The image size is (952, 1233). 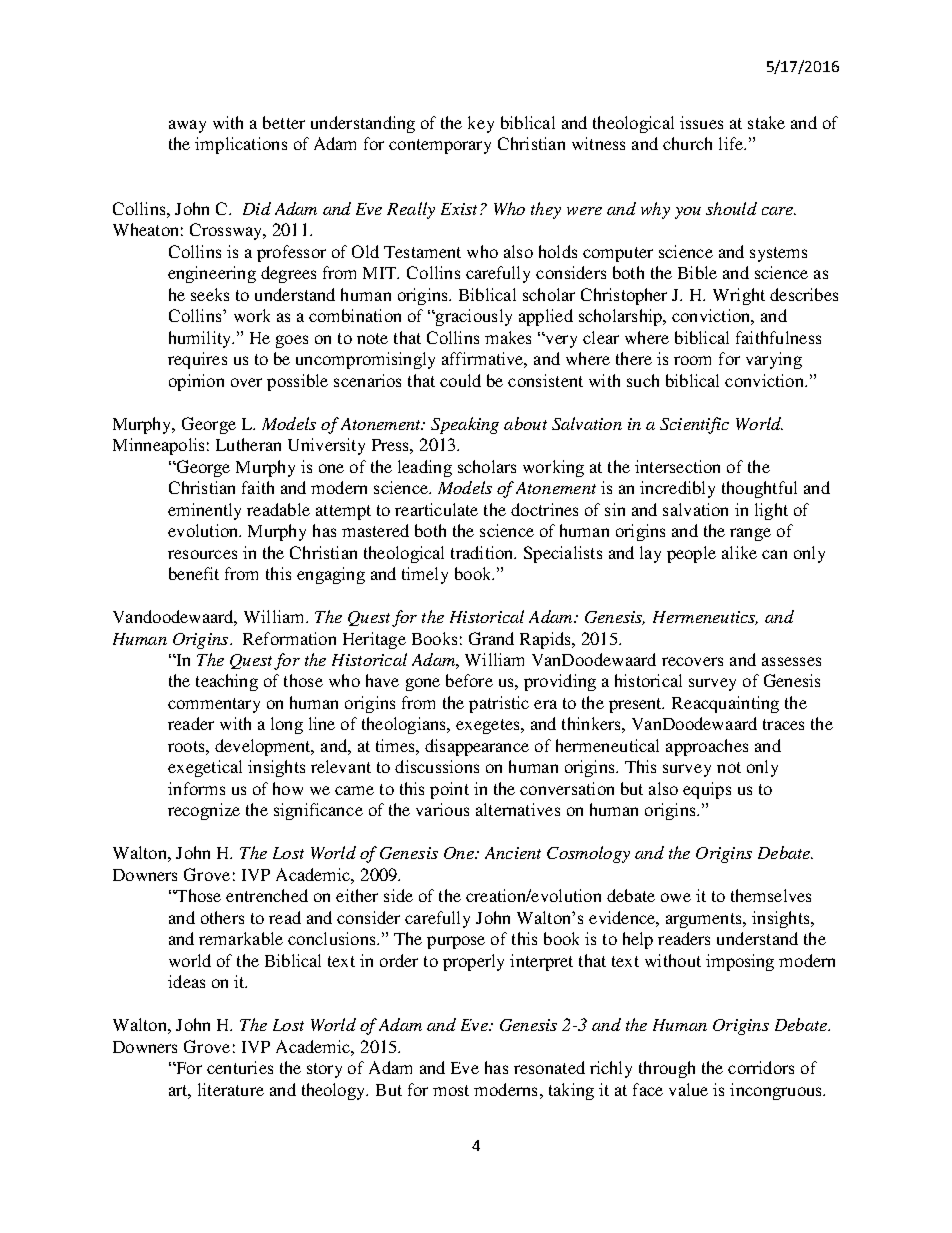 I want to click on entrenched, so click(x=267, y=895).
